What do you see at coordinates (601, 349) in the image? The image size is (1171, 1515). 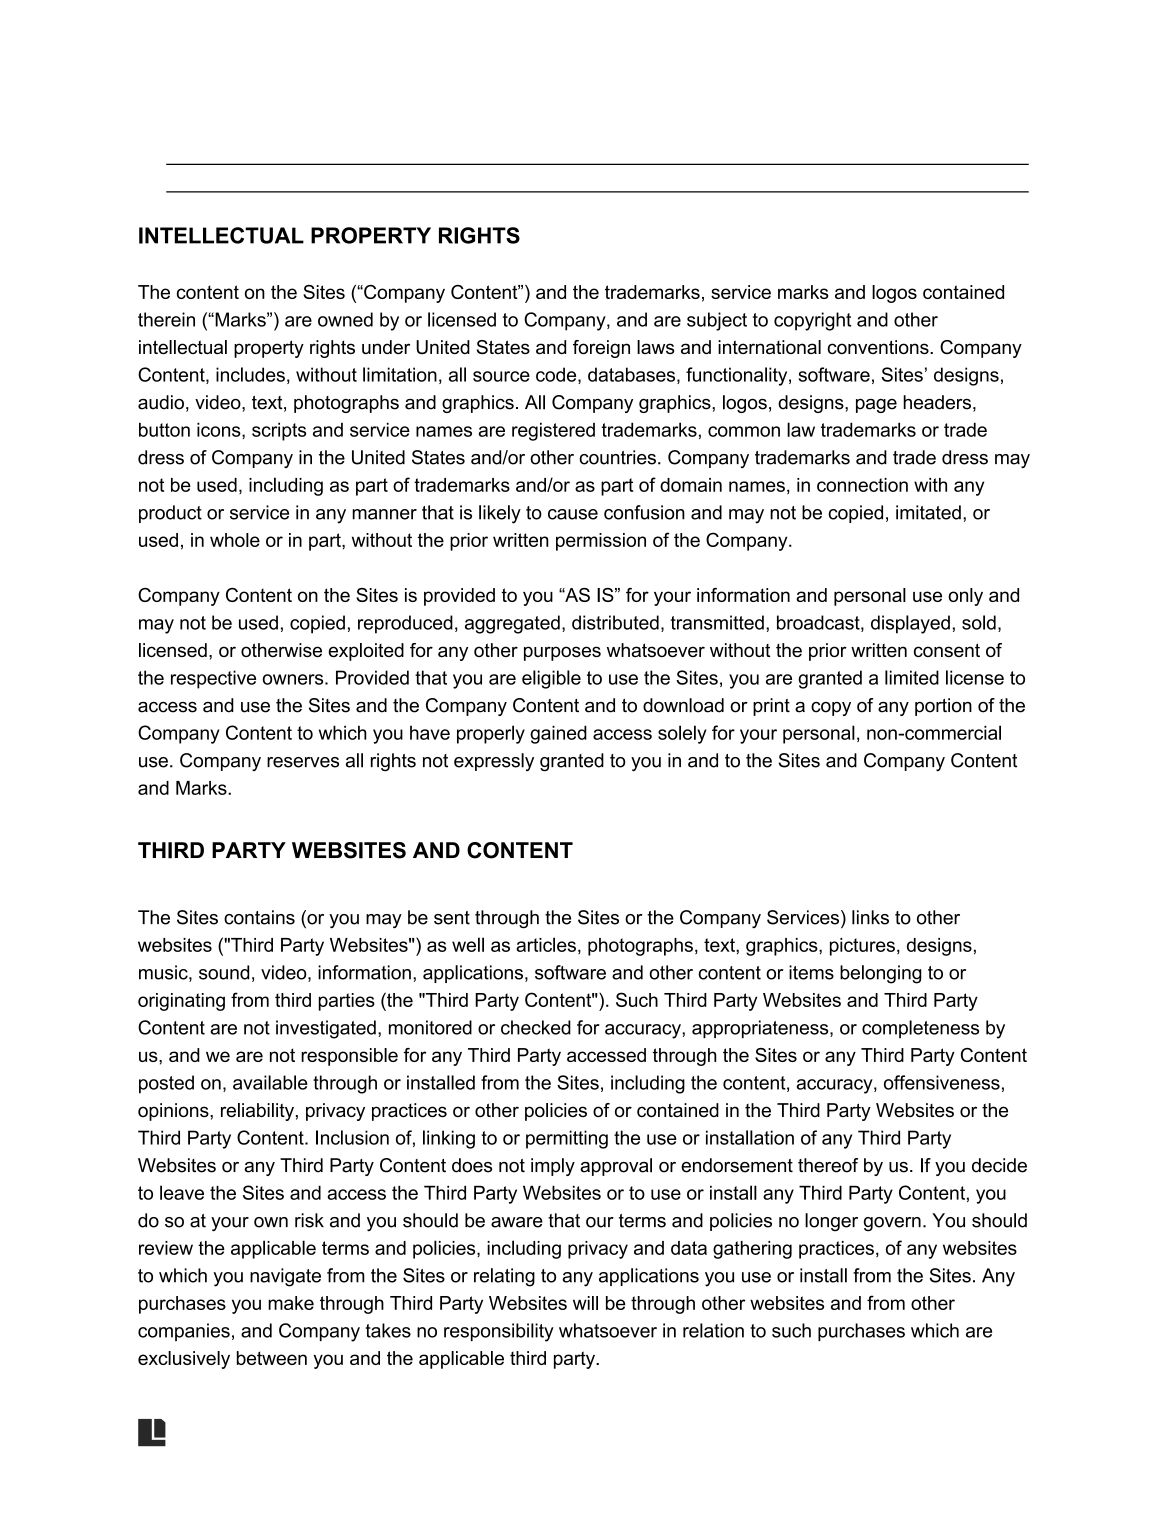 I see `foreign` at bounding box center [601, 349].
